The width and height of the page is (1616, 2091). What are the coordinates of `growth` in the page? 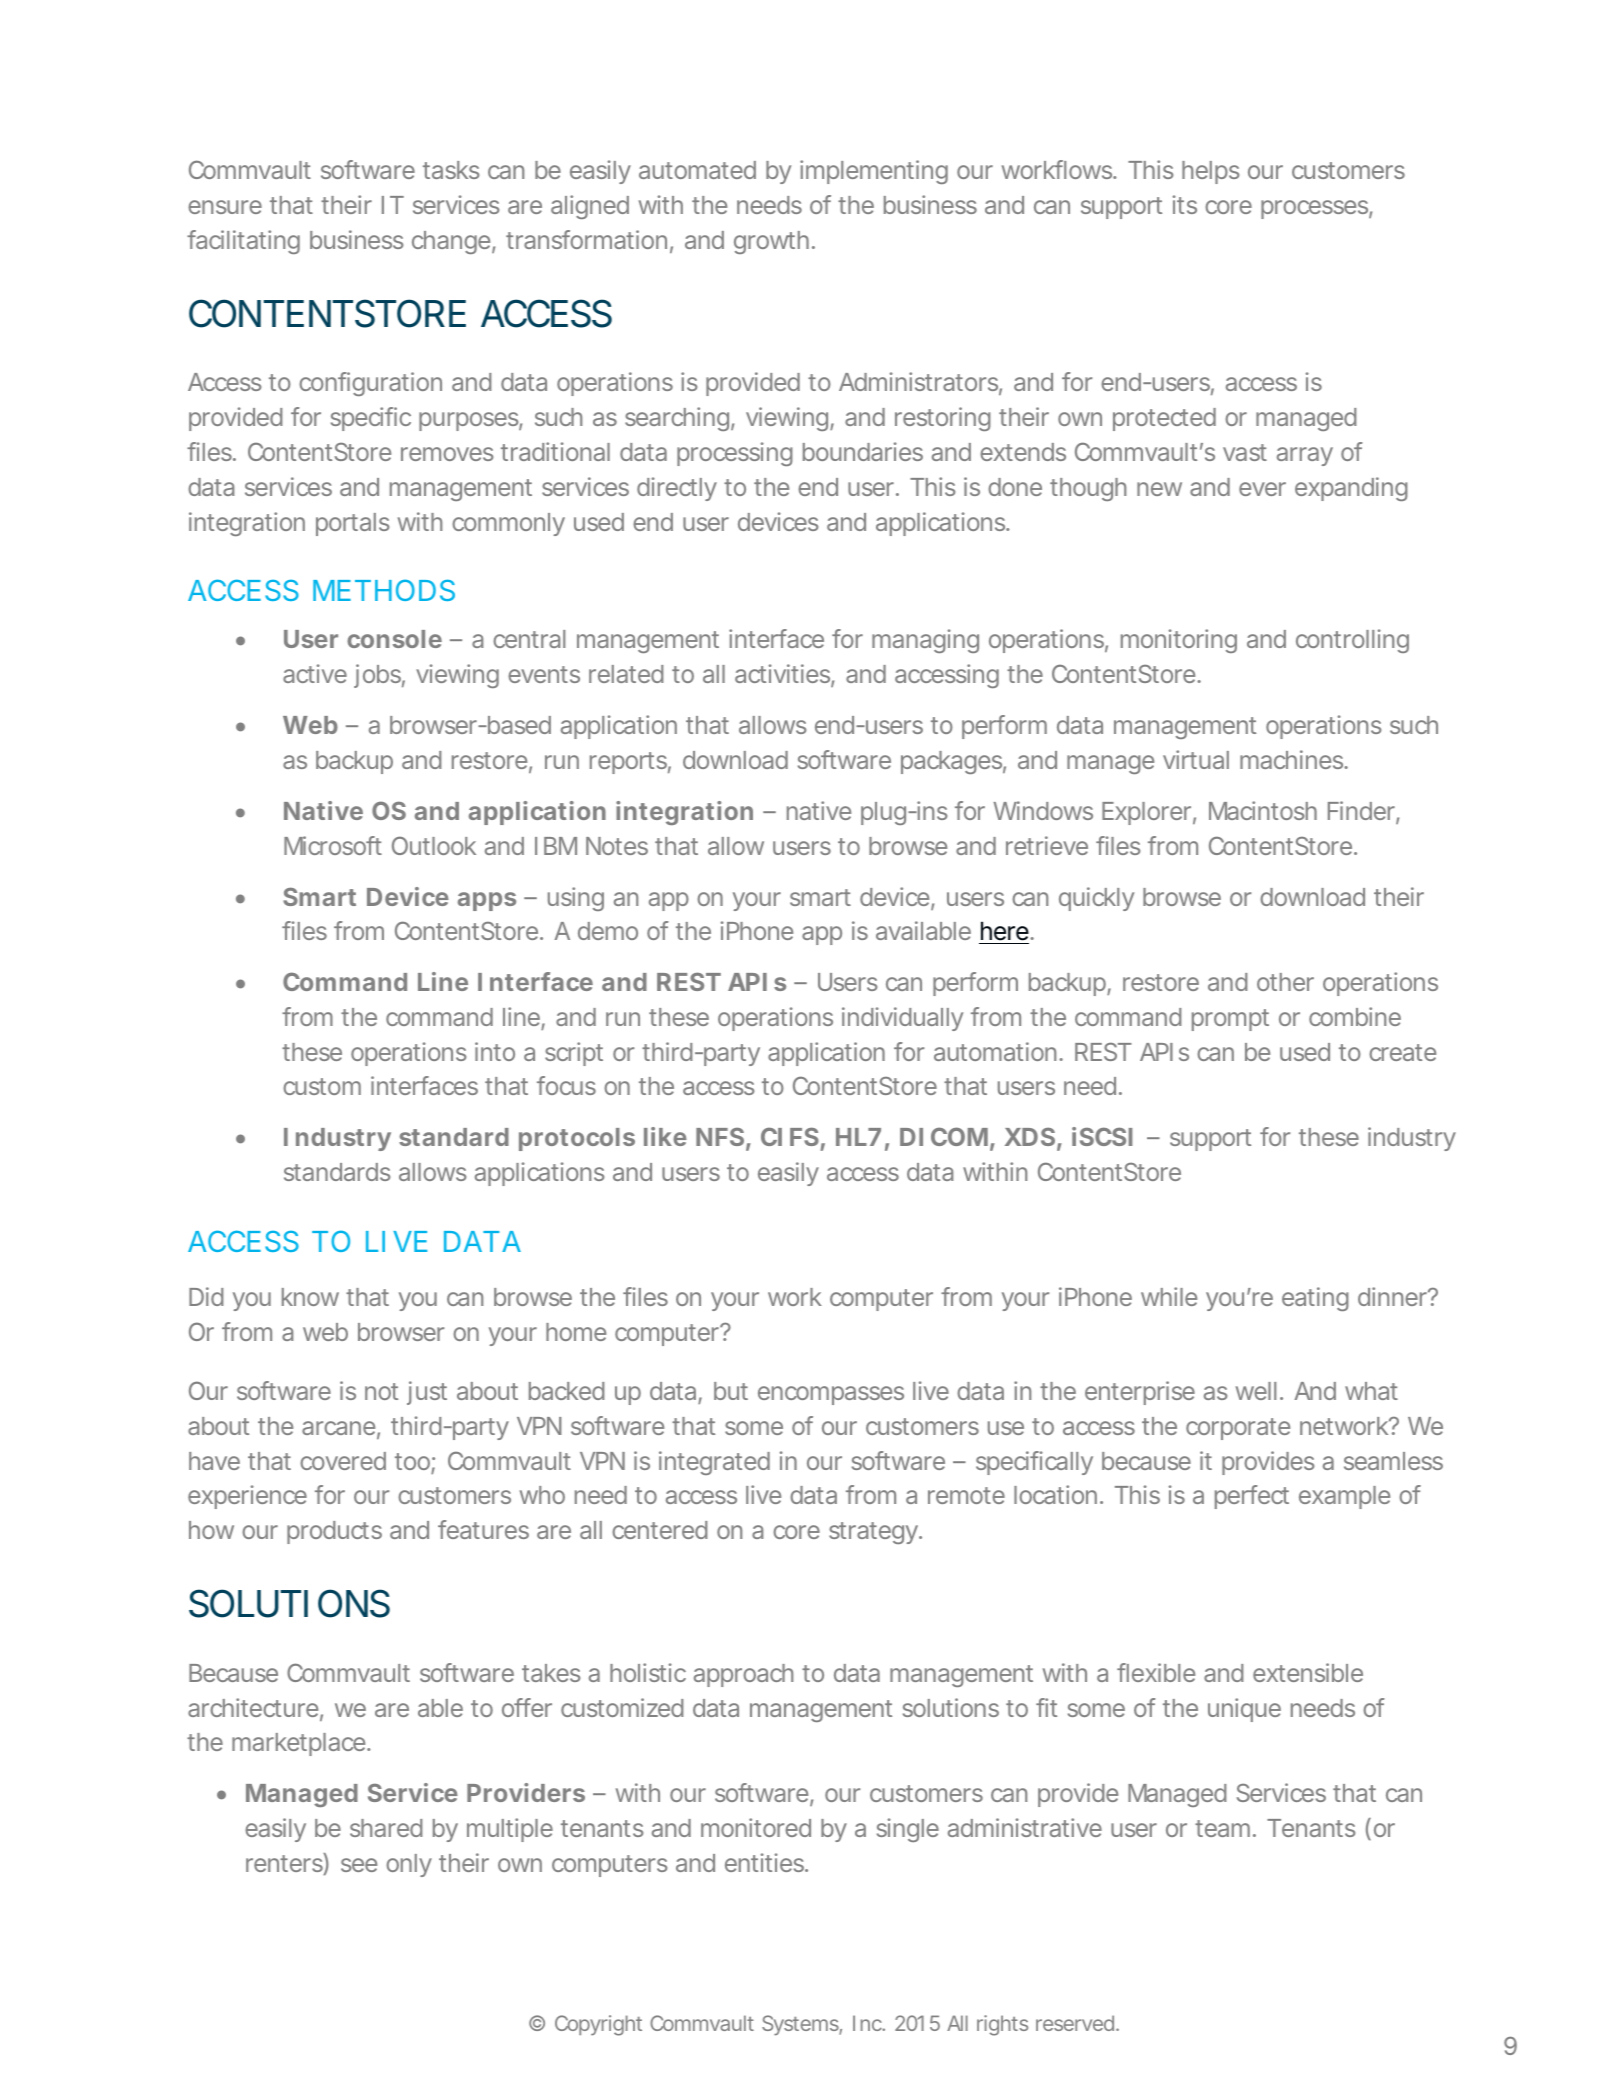 It's located at (771, 242).
